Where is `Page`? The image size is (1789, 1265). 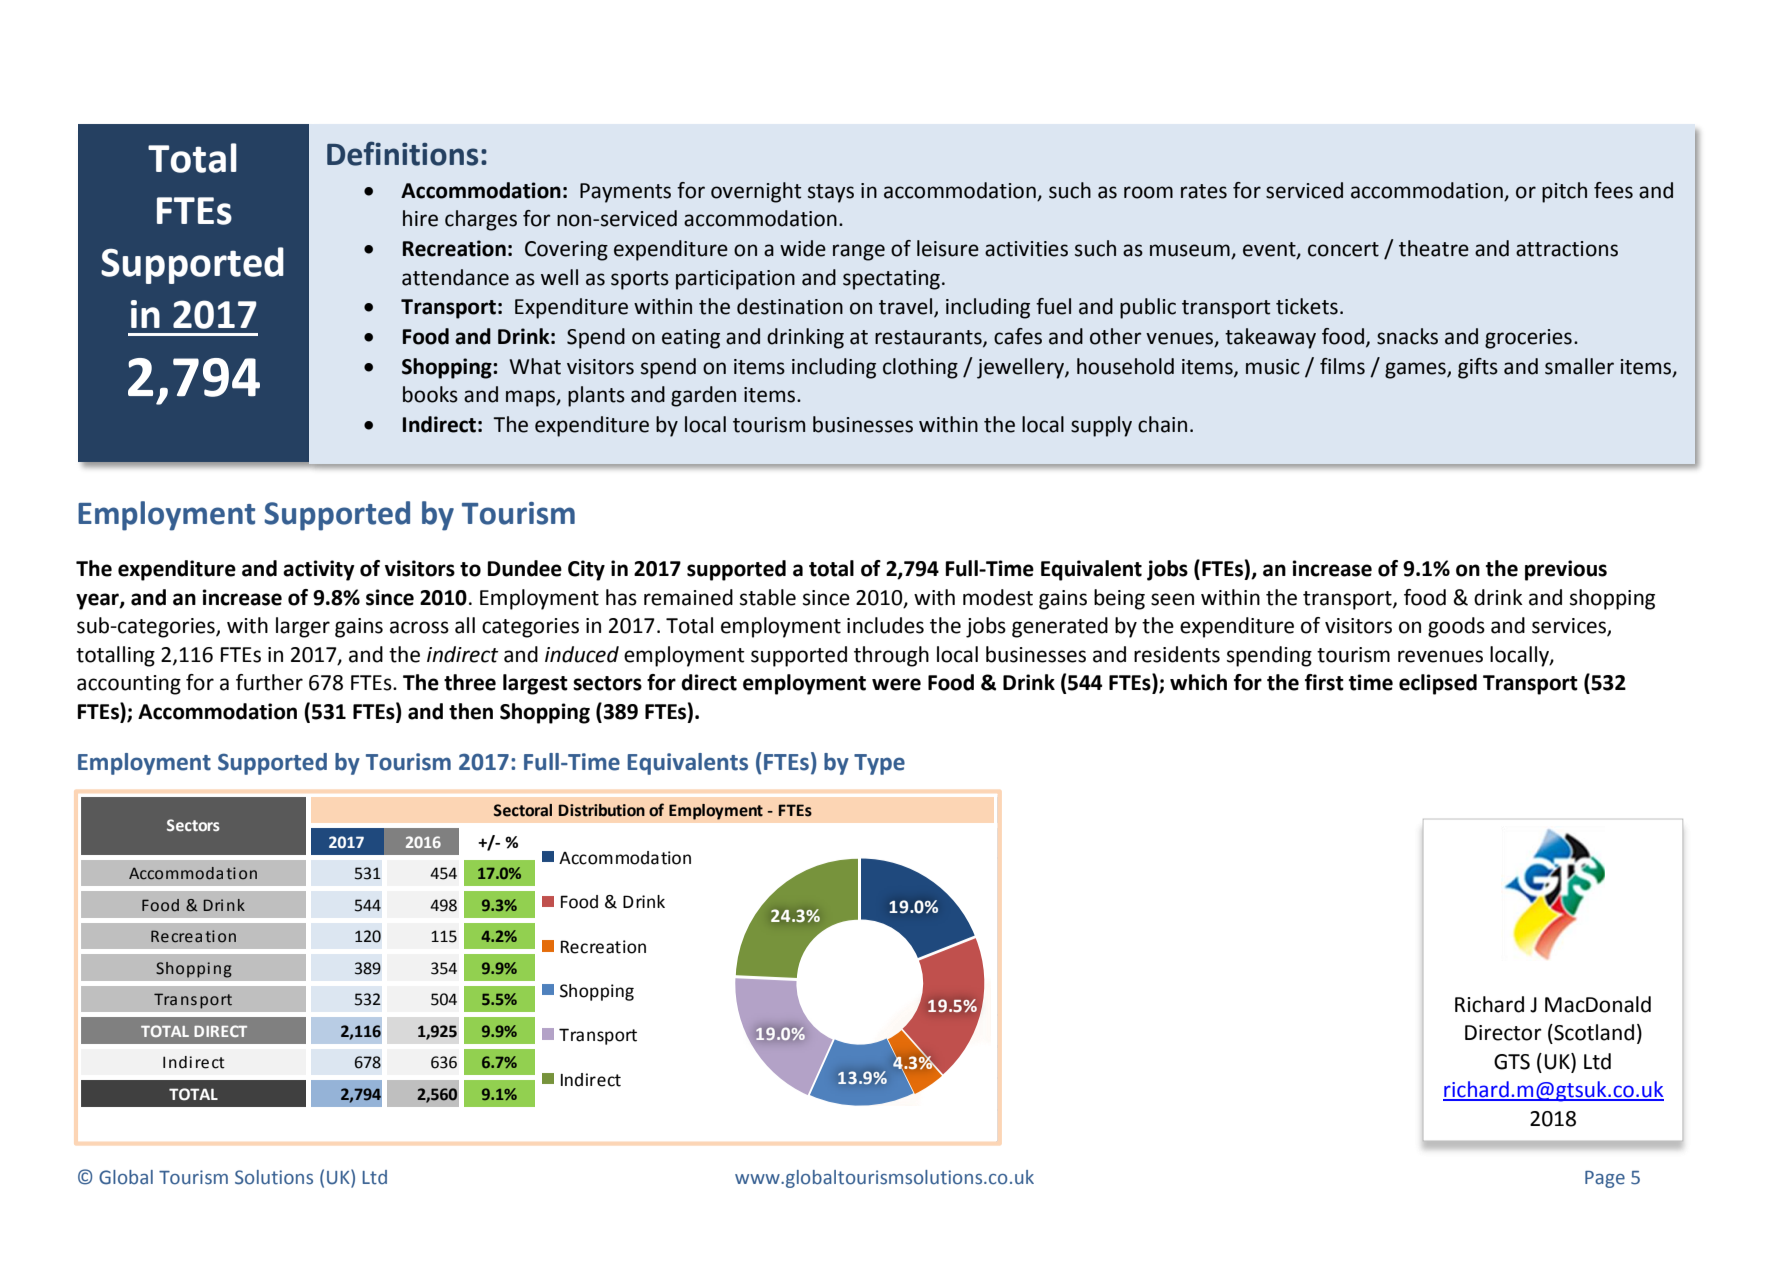
Page is located at coordinates (1605, 1179).
